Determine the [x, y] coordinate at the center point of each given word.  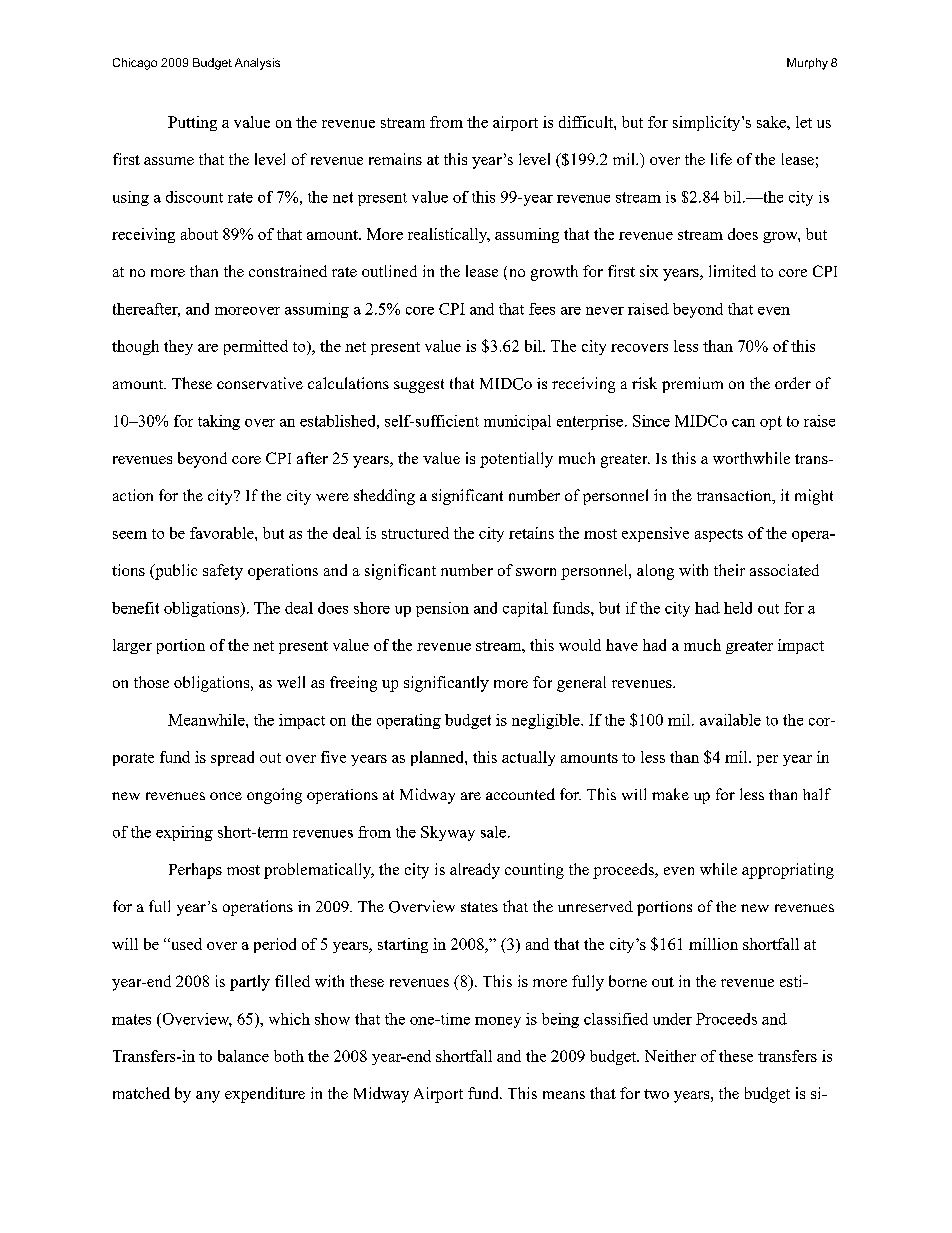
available [730, 720]
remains [395, 159]
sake [772, 122]
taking [219, 422]
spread [232, 758]
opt [771, 423]
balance [243, 1056]
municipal [517, 422]
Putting [192, 123]
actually [528, 758]
